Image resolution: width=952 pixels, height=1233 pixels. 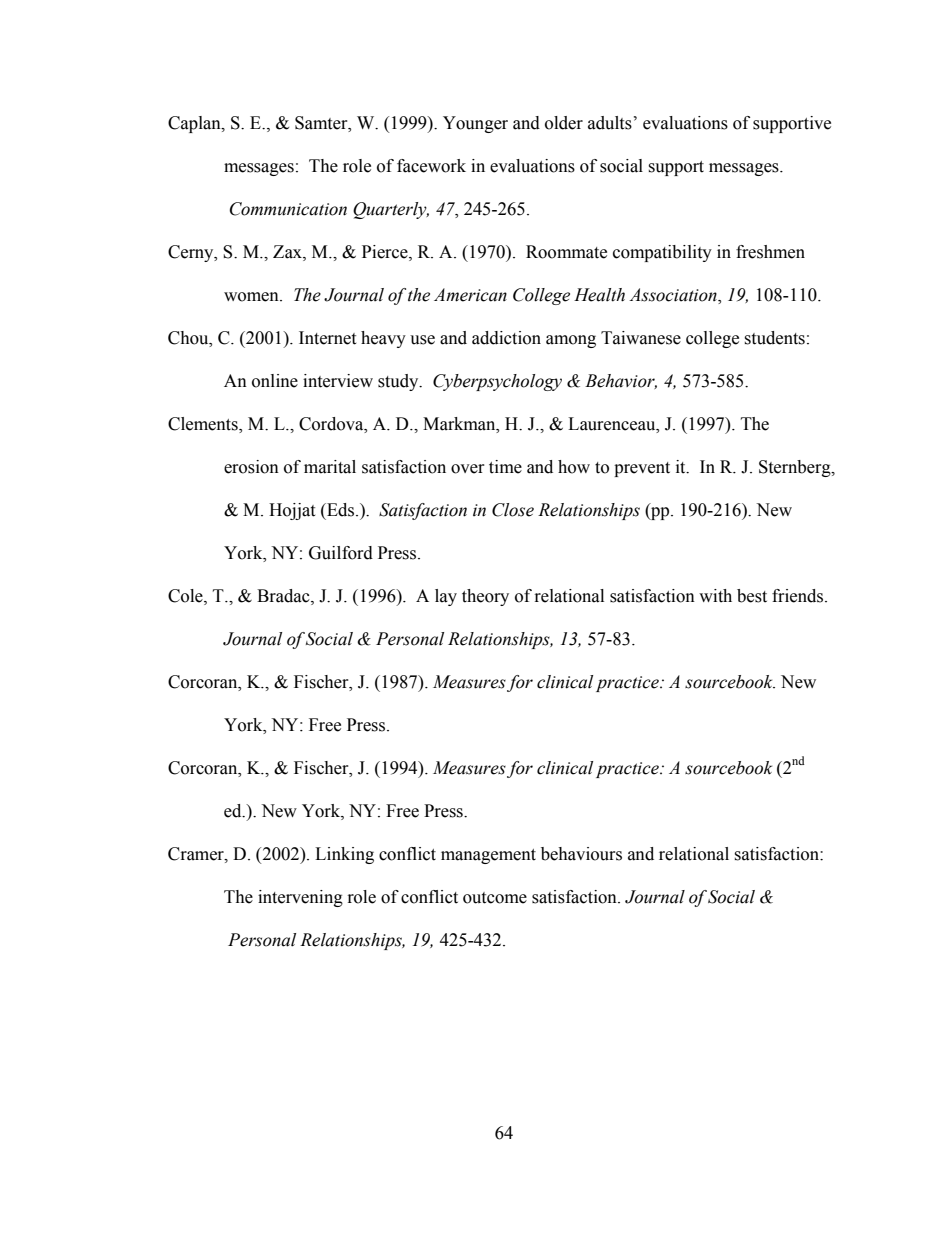 I want to click on Sternberg, so click(x=796, y=468).
